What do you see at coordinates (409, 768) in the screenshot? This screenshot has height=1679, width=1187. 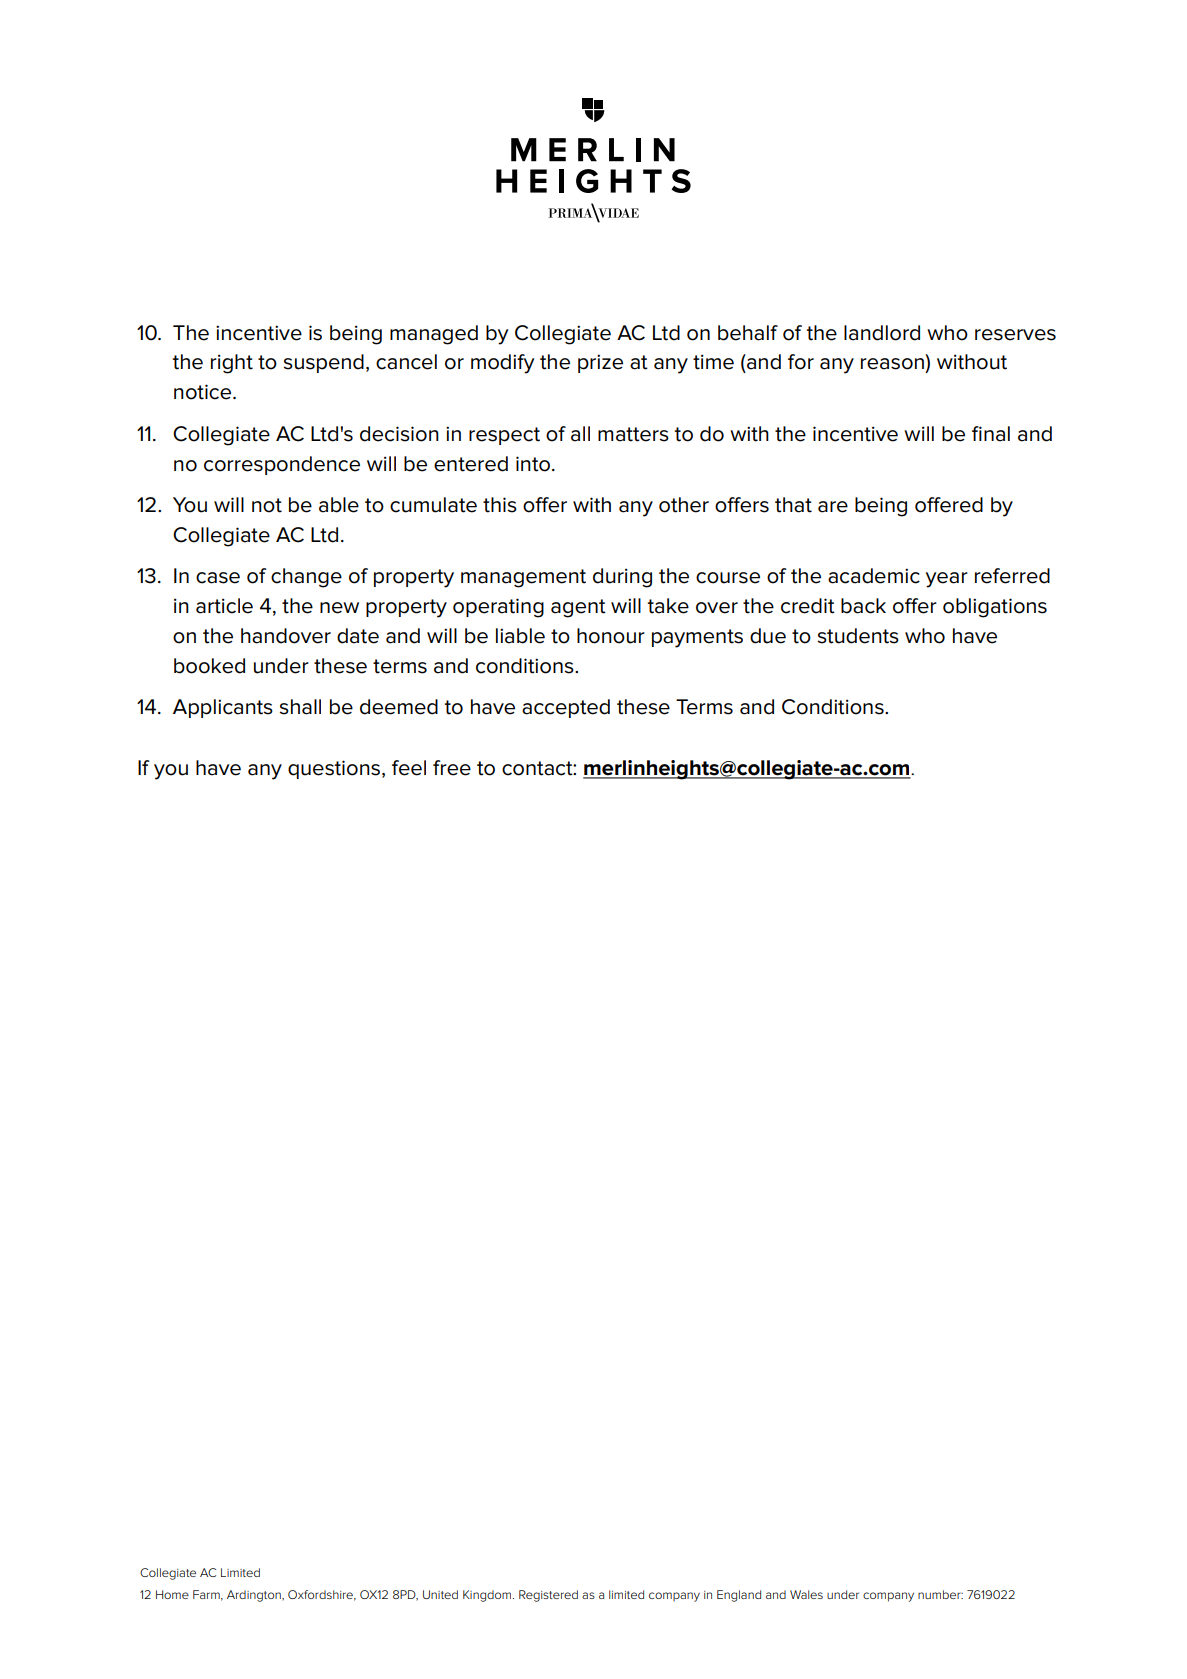 I see `feel` at bounding box center [409, 768].
